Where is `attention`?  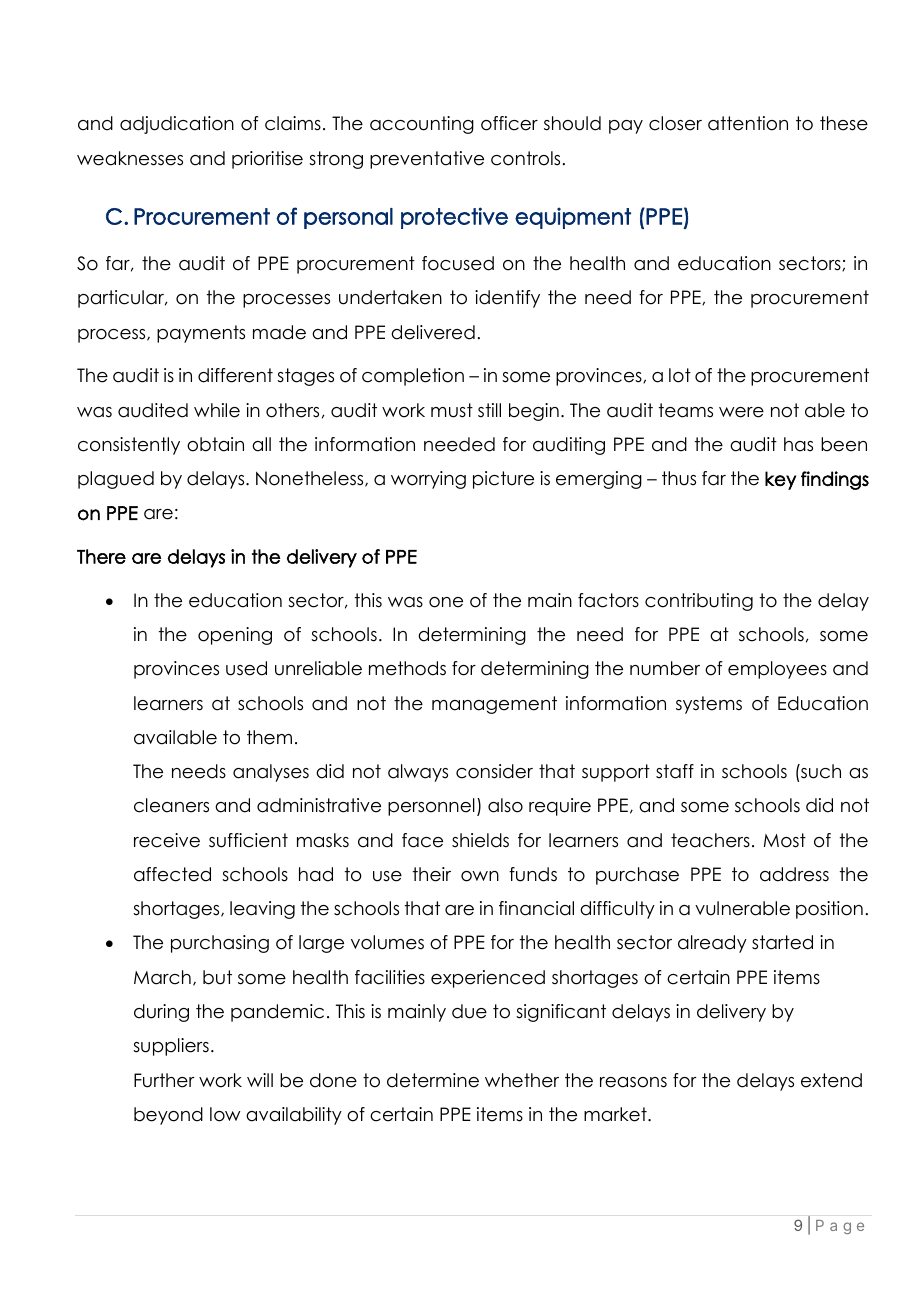
attention is located at coordinates (748, 123).
